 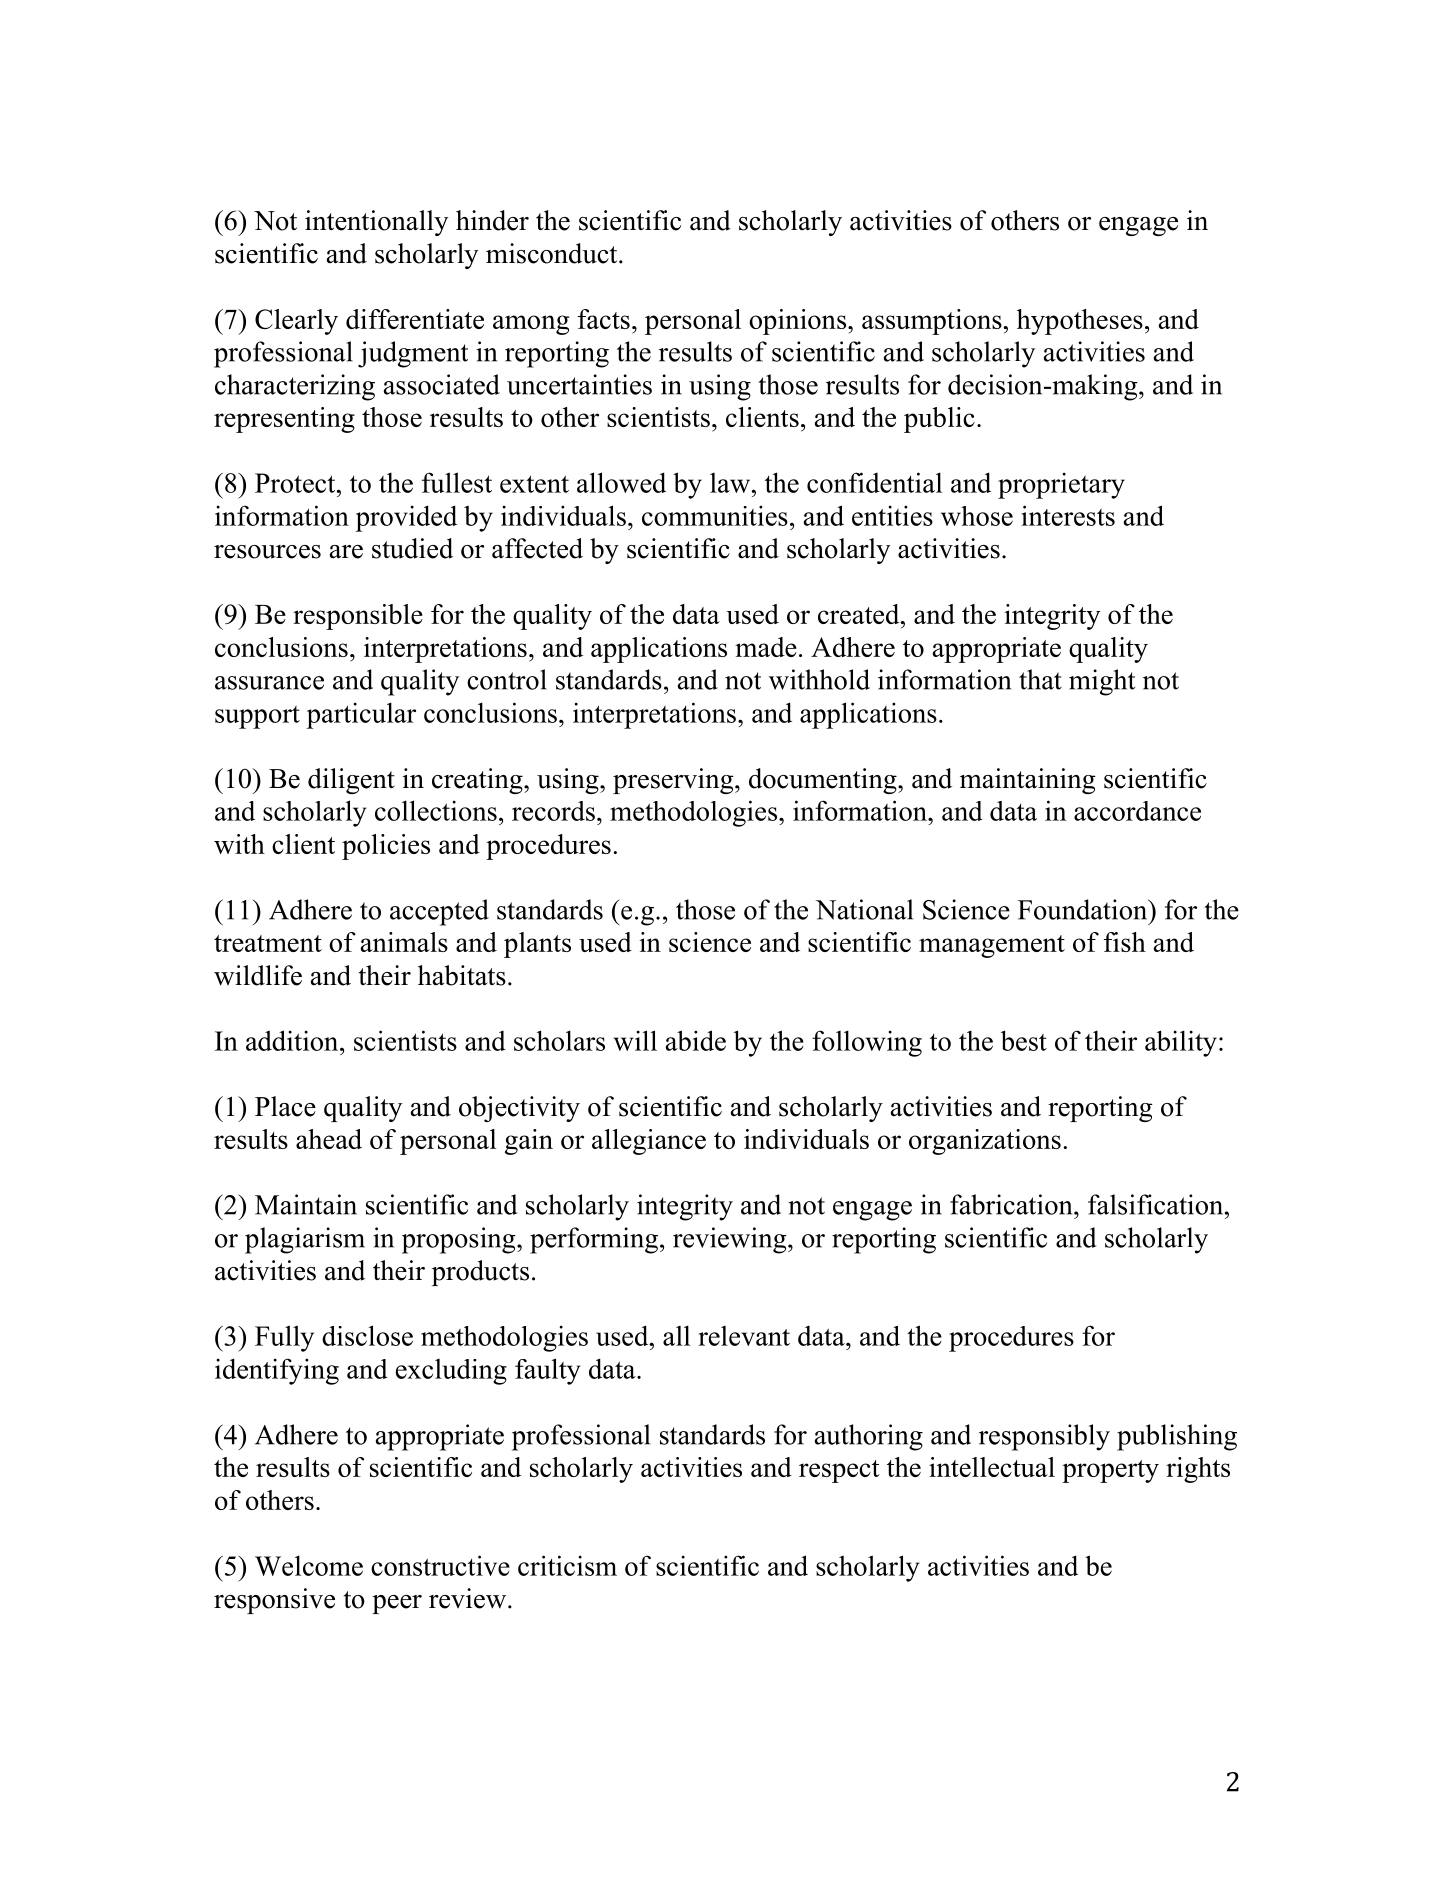 What do you see at coordinates (797, 322) in the page?
I see `opinions` at bounding box center [797, 322].
